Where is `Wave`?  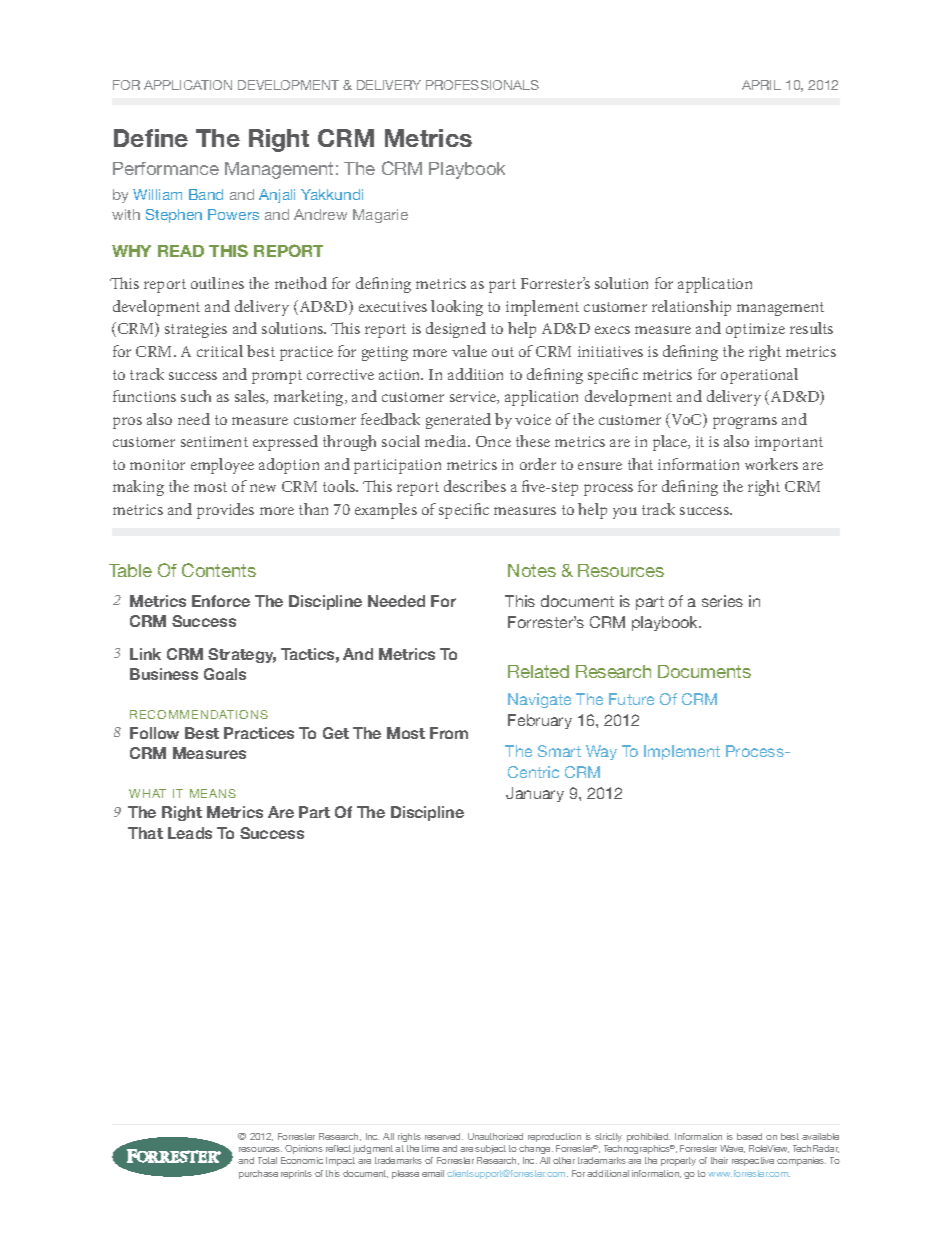 Wave is located at coordinates (732, 1149).
